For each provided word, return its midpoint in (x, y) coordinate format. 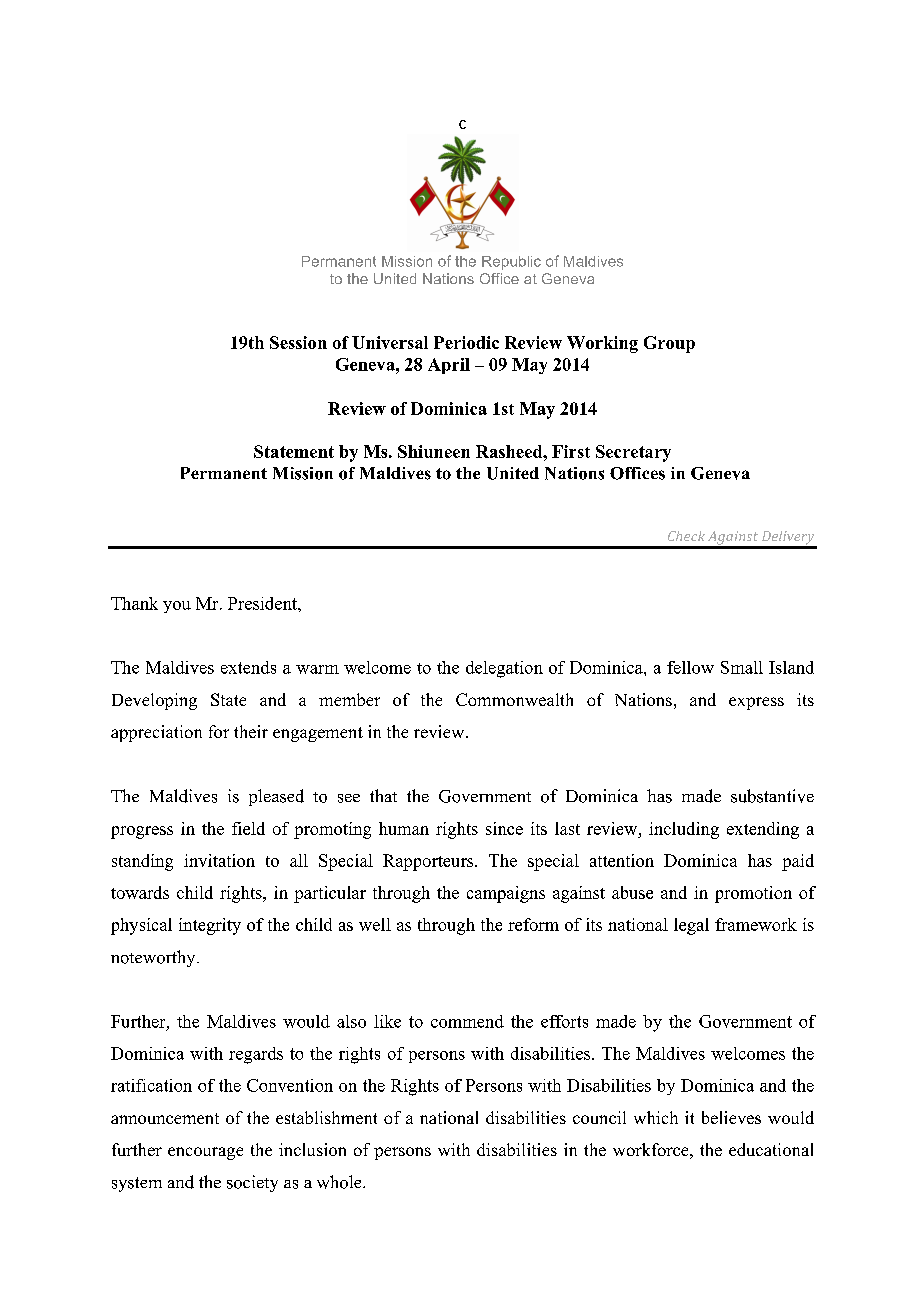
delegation (504, 669)
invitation (219, 860)
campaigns (506, 894)
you (177, 607)
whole (340, 1182)
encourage (205, 1153)
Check (686, 536)
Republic (511, 263)
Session (298, 342)
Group (669, 344)
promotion (753, 894)
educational (771, 1149)
